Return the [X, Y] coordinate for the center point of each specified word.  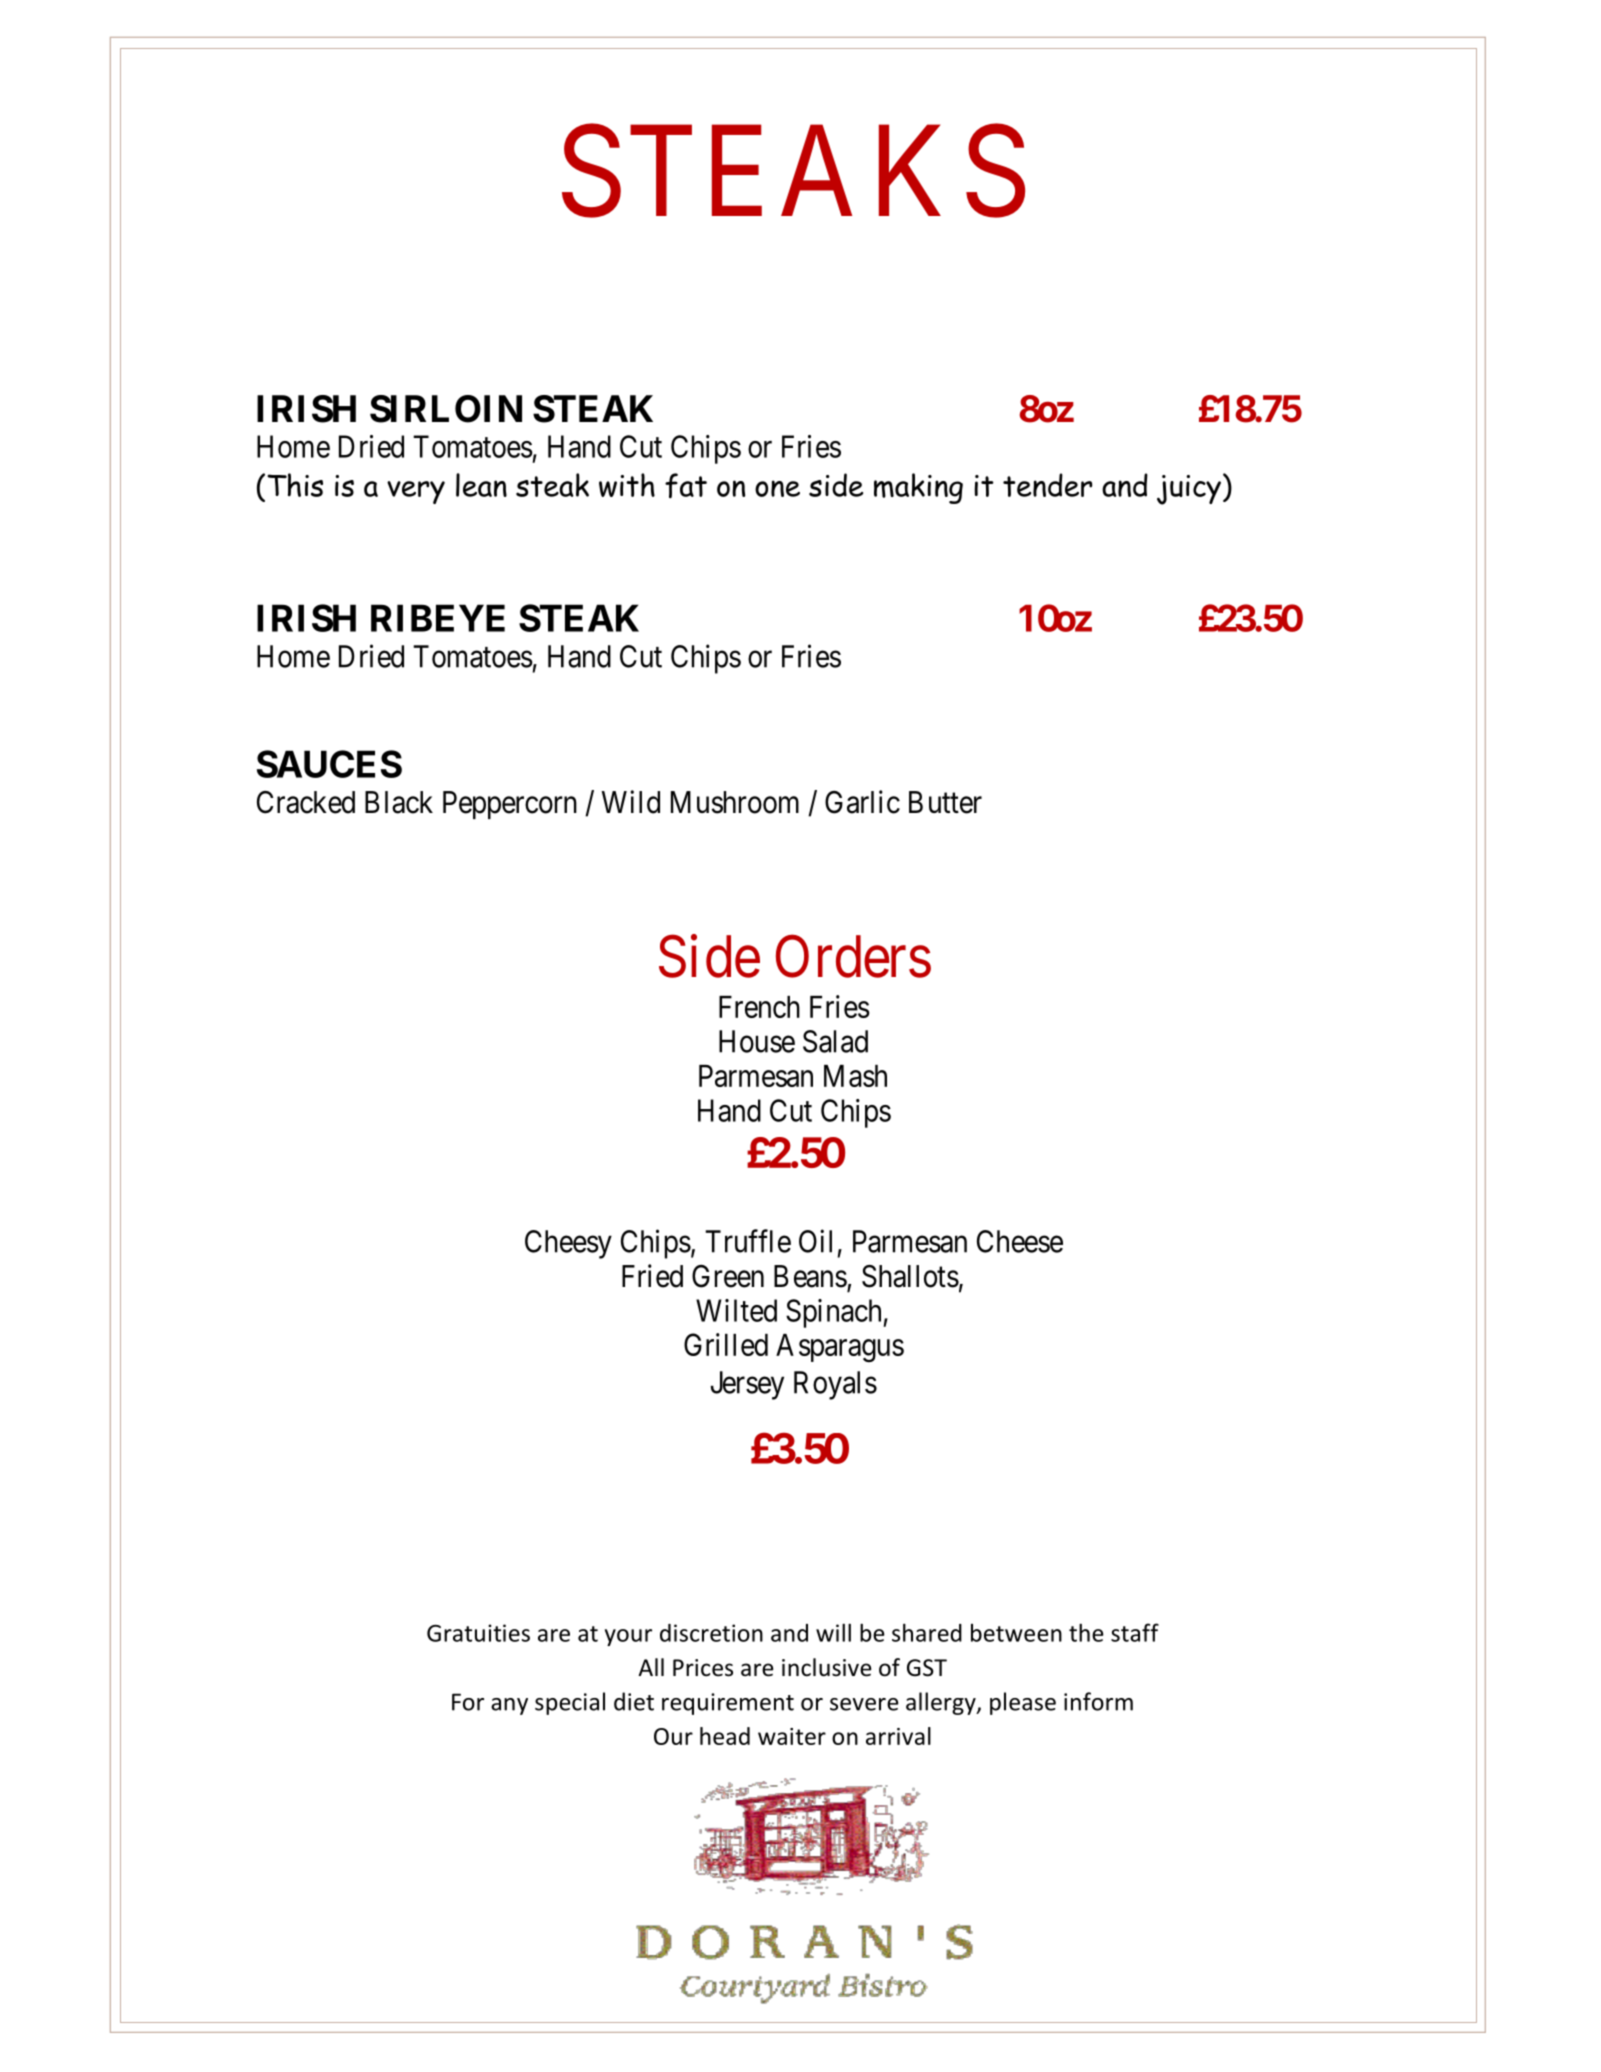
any [509, 1706]
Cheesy [568, 1244]
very [416, 492]
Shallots [910, 1276]
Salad [835, 1041]
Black [399, 802]
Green [728, 1276]
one [777, 488]
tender [1047, 485]
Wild [630, 802]
